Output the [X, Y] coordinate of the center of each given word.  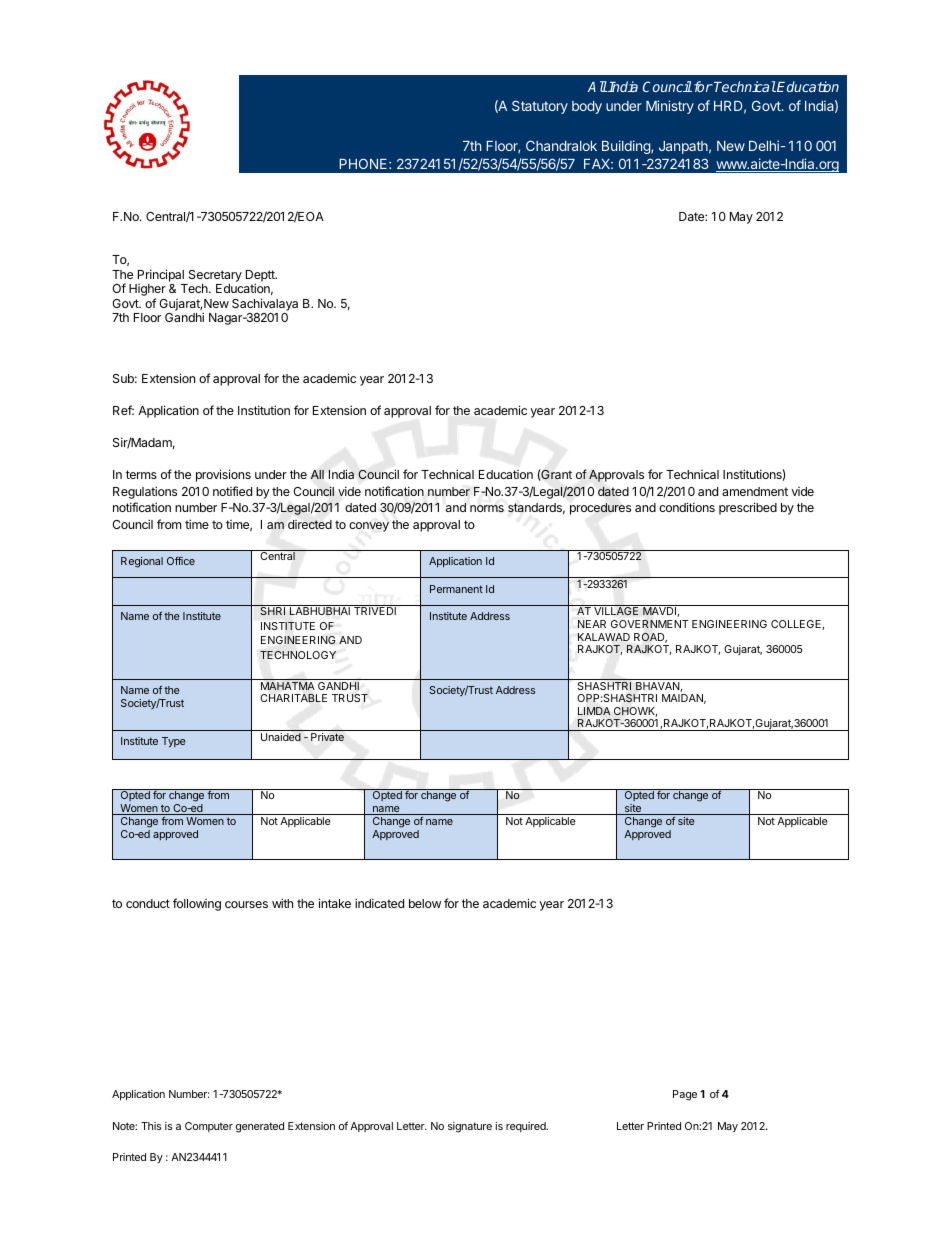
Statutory [540, 107]
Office [181, 561]
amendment [755, 491]
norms [487, 508]
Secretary [215, 276]
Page [685, 1095]
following [197, 904]
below [425, 903]
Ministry [670, 107]
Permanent [456, 589]
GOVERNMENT [650, 624]
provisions [223, 475]
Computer [209, 1127]
